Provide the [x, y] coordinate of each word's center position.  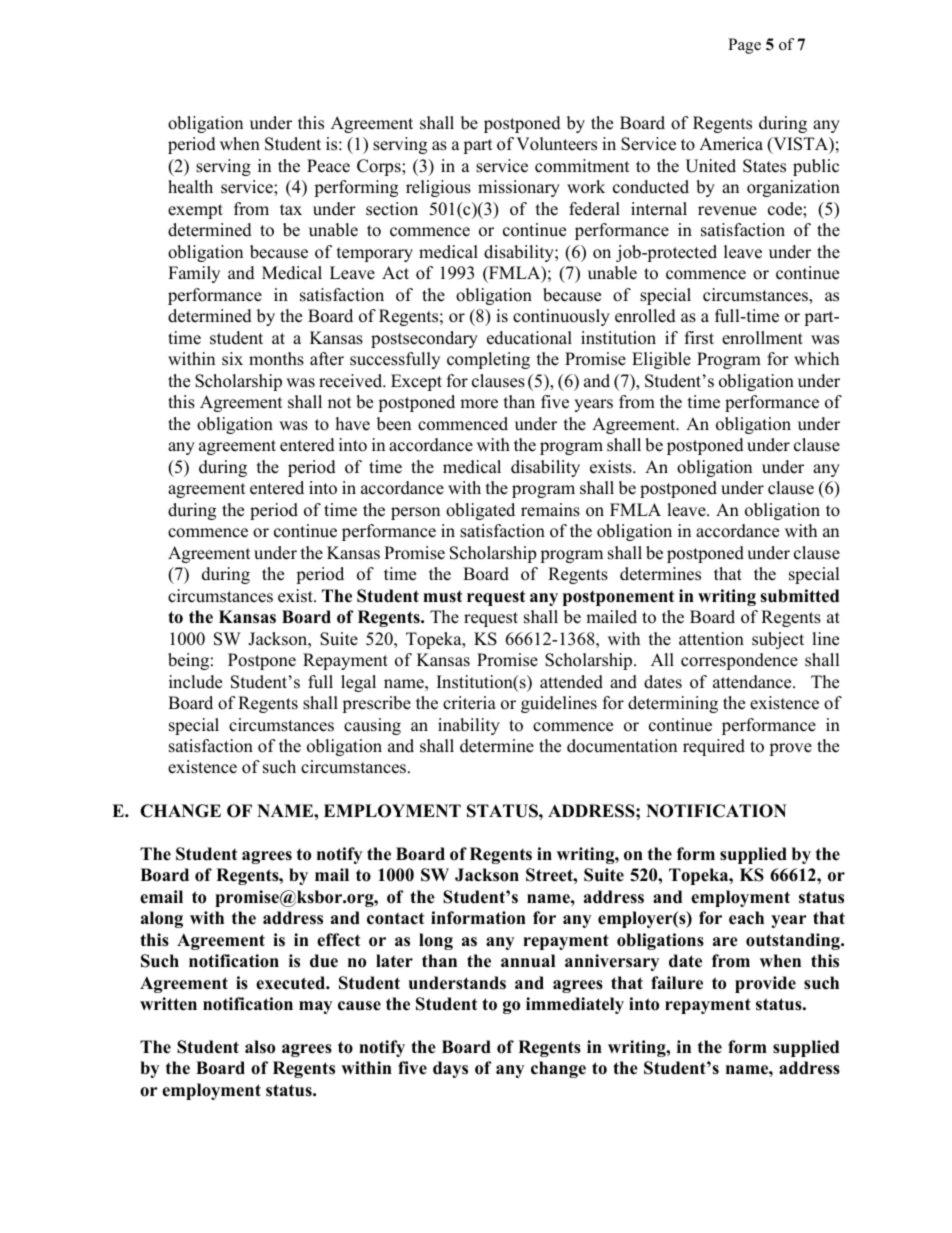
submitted [799, 596]
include [195, 682]
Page [744, 46]
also [260, 1047]
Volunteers [556, 144]
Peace [328, 166]
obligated [480, 511]
